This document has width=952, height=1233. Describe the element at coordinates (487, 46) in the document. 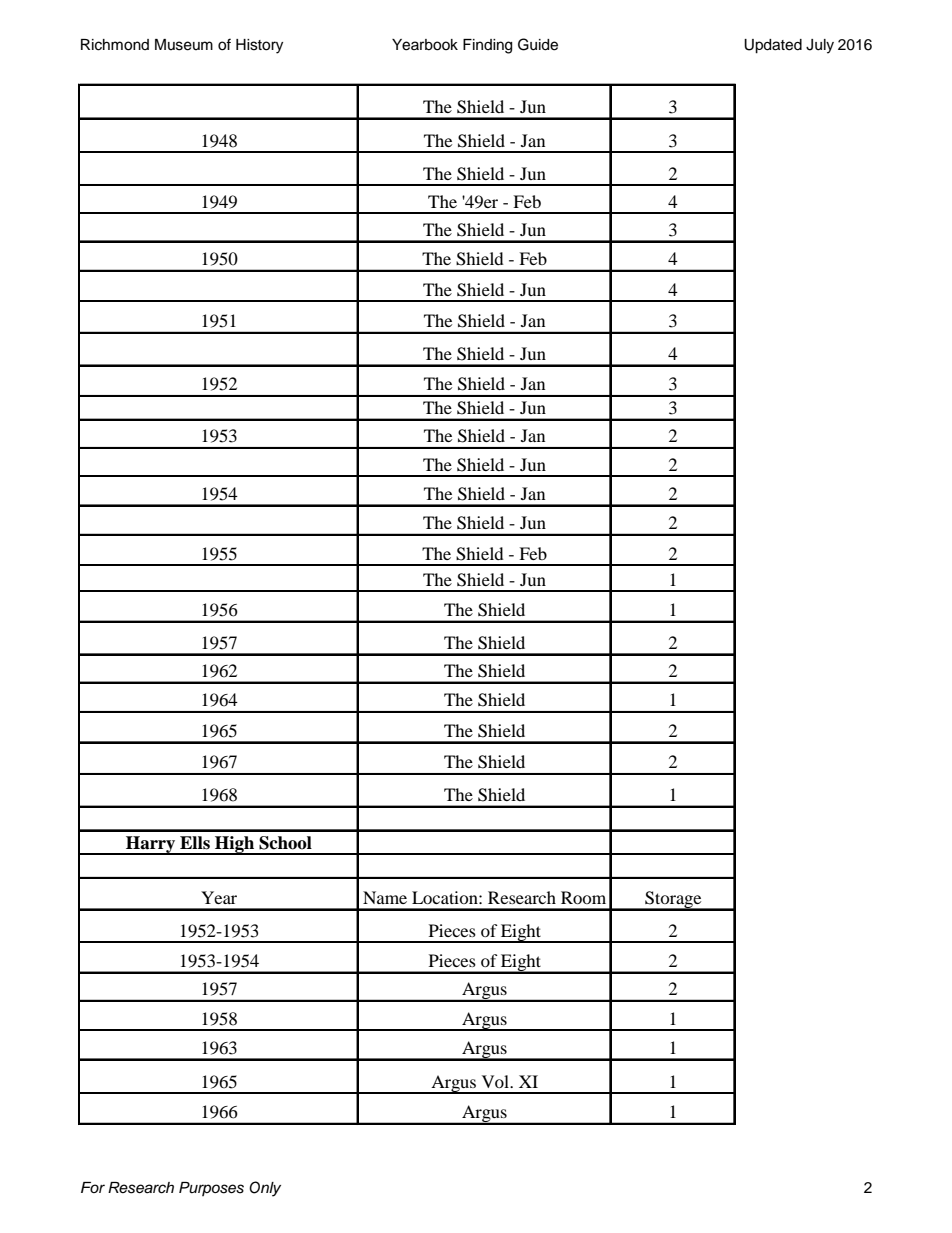

I see `Finding` at that location.
